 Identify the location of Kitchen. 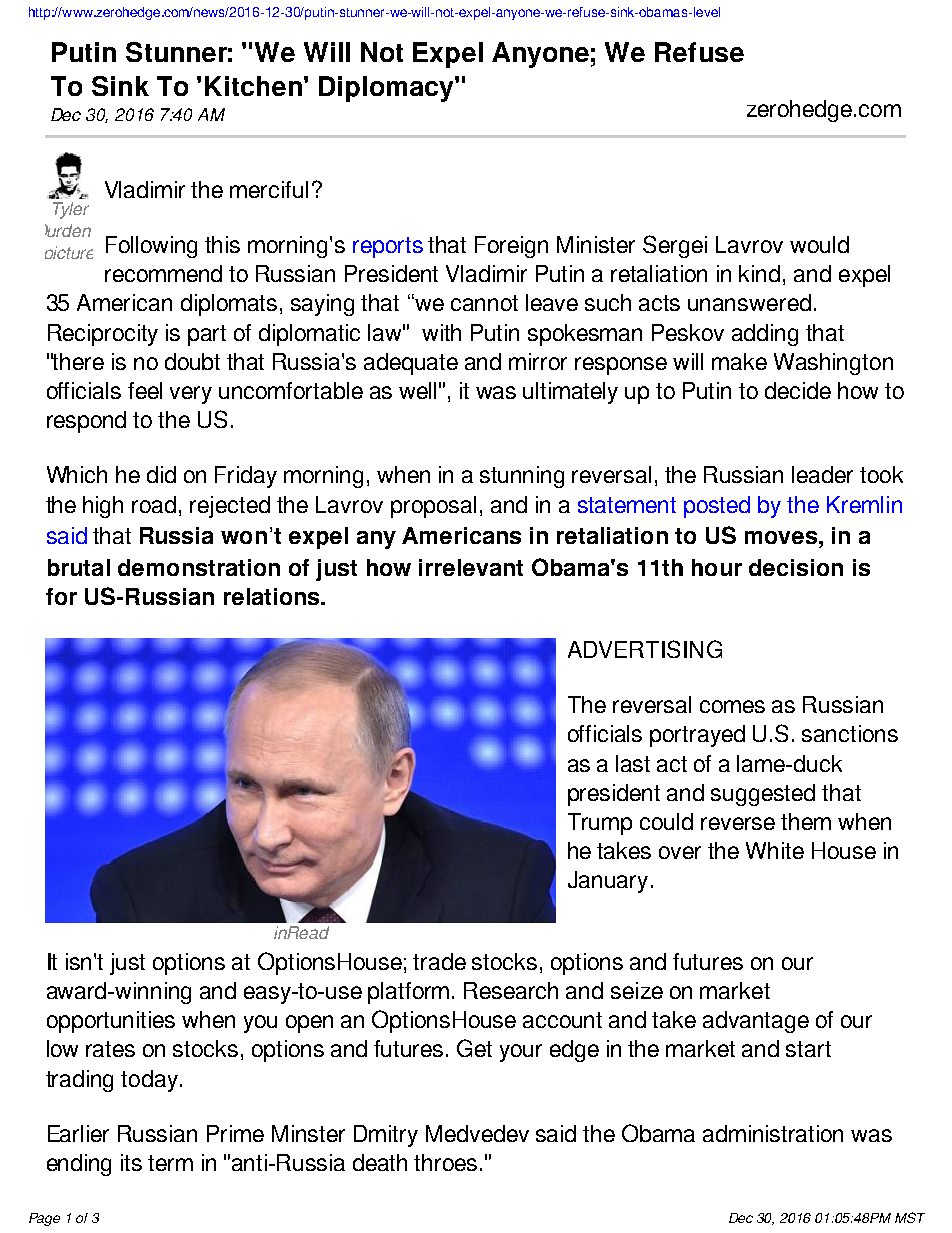
(253, 86).
